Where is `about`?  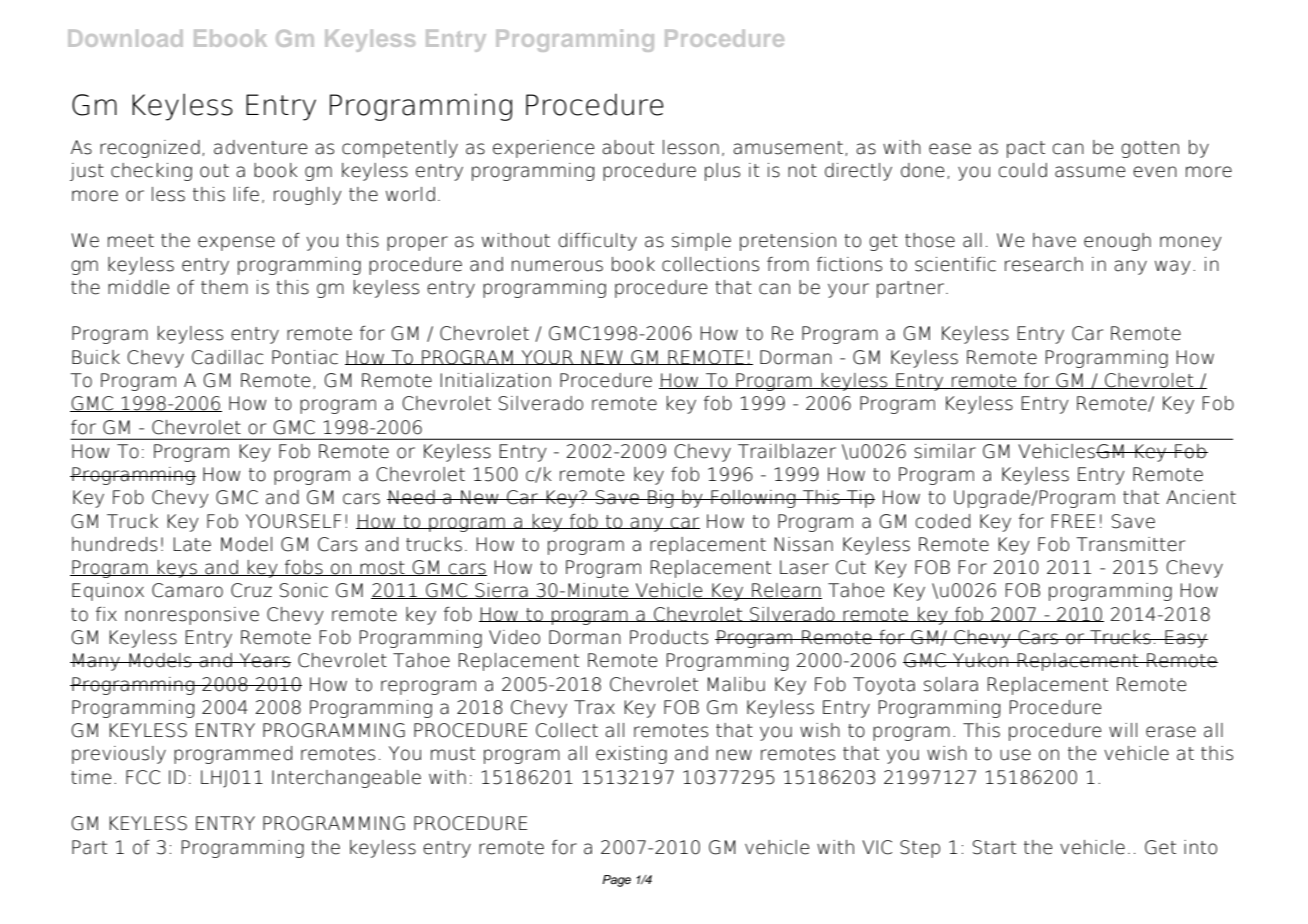 about is located at coordinates (628, 147).
